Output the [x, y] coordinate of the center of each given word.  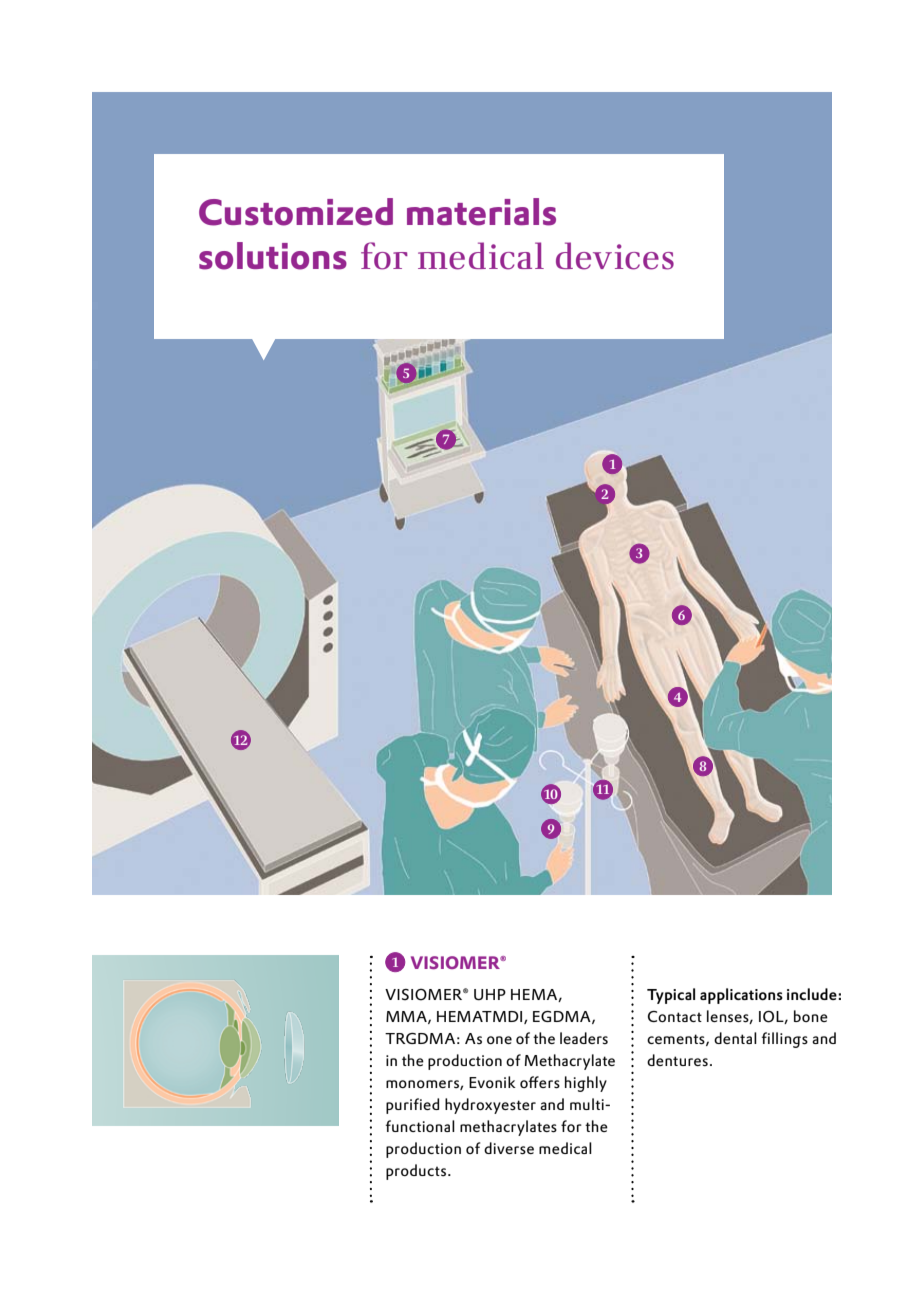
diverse [509, 1148]
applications [741, 996]
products [416, 1172]
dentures [677, 1060]
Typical [671, 996]
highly [586, 1084]
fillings [785, 1040]
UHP [490, 994]
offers [540, 1082]
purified [412, 1106]
